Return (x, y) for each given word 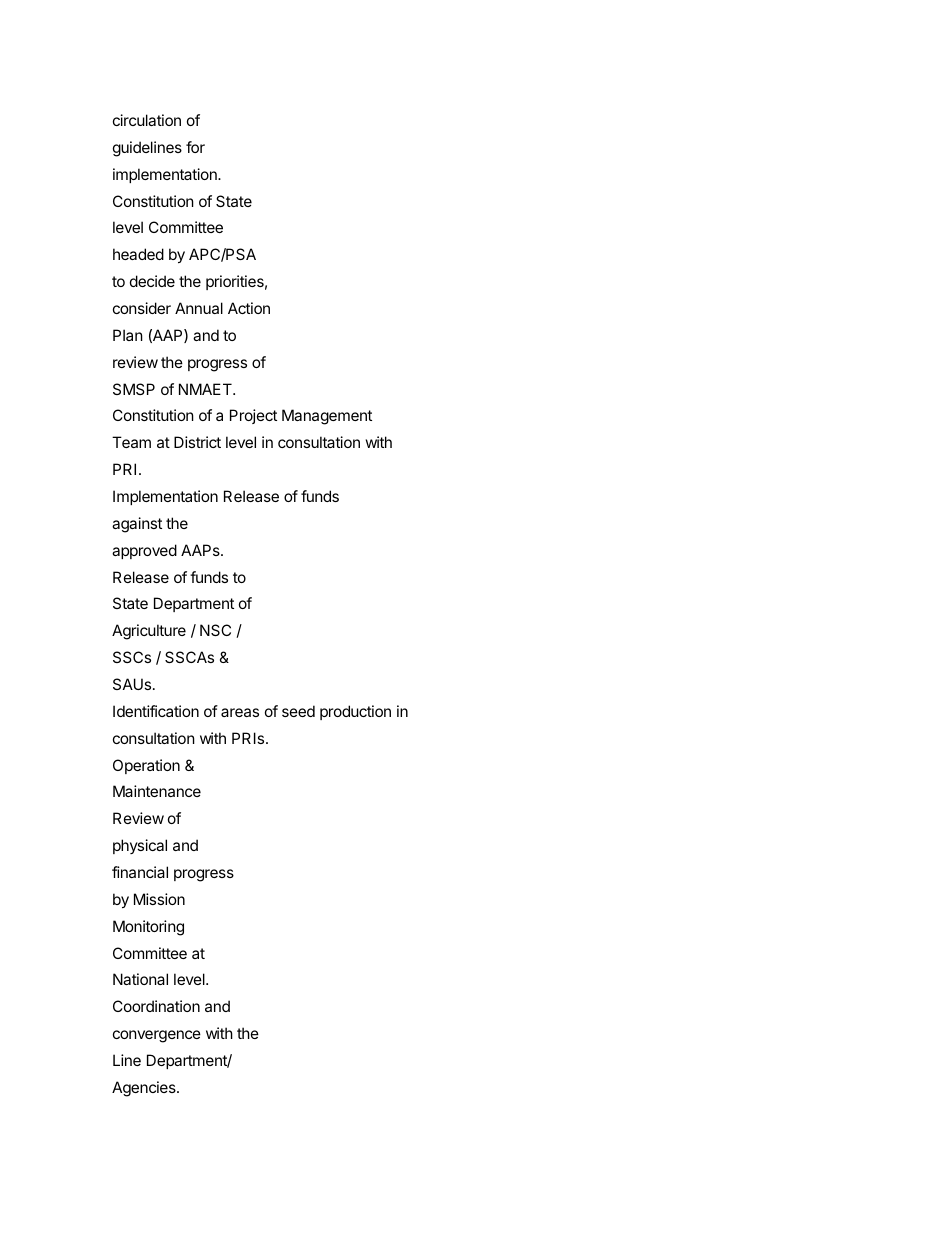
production (355, 712)
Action (249, 308)
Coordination (156, 1006)
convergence (157, 1036)
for (195, 147)
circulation (147, 120)
